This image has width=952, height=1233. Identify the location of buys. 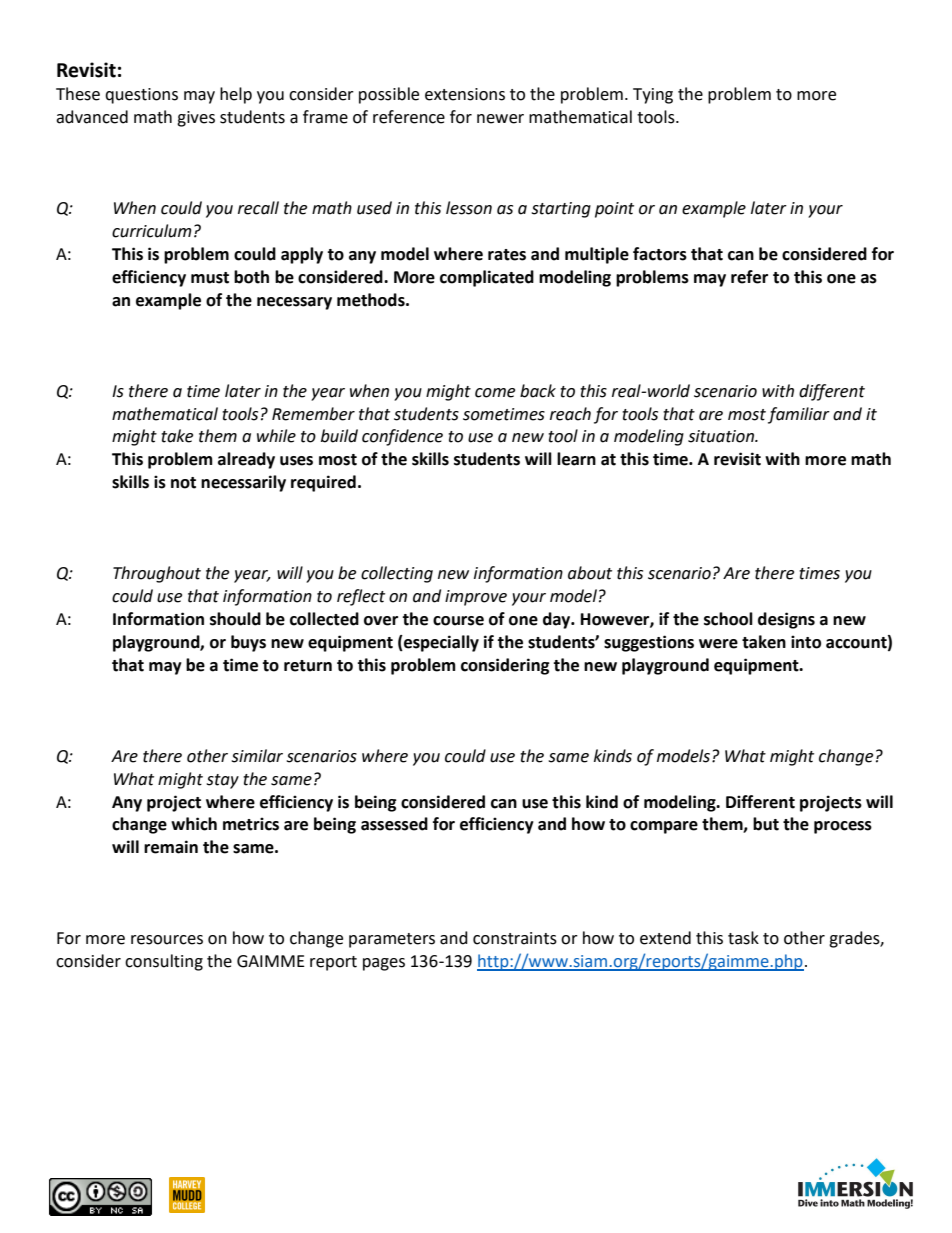
(248, 643).
